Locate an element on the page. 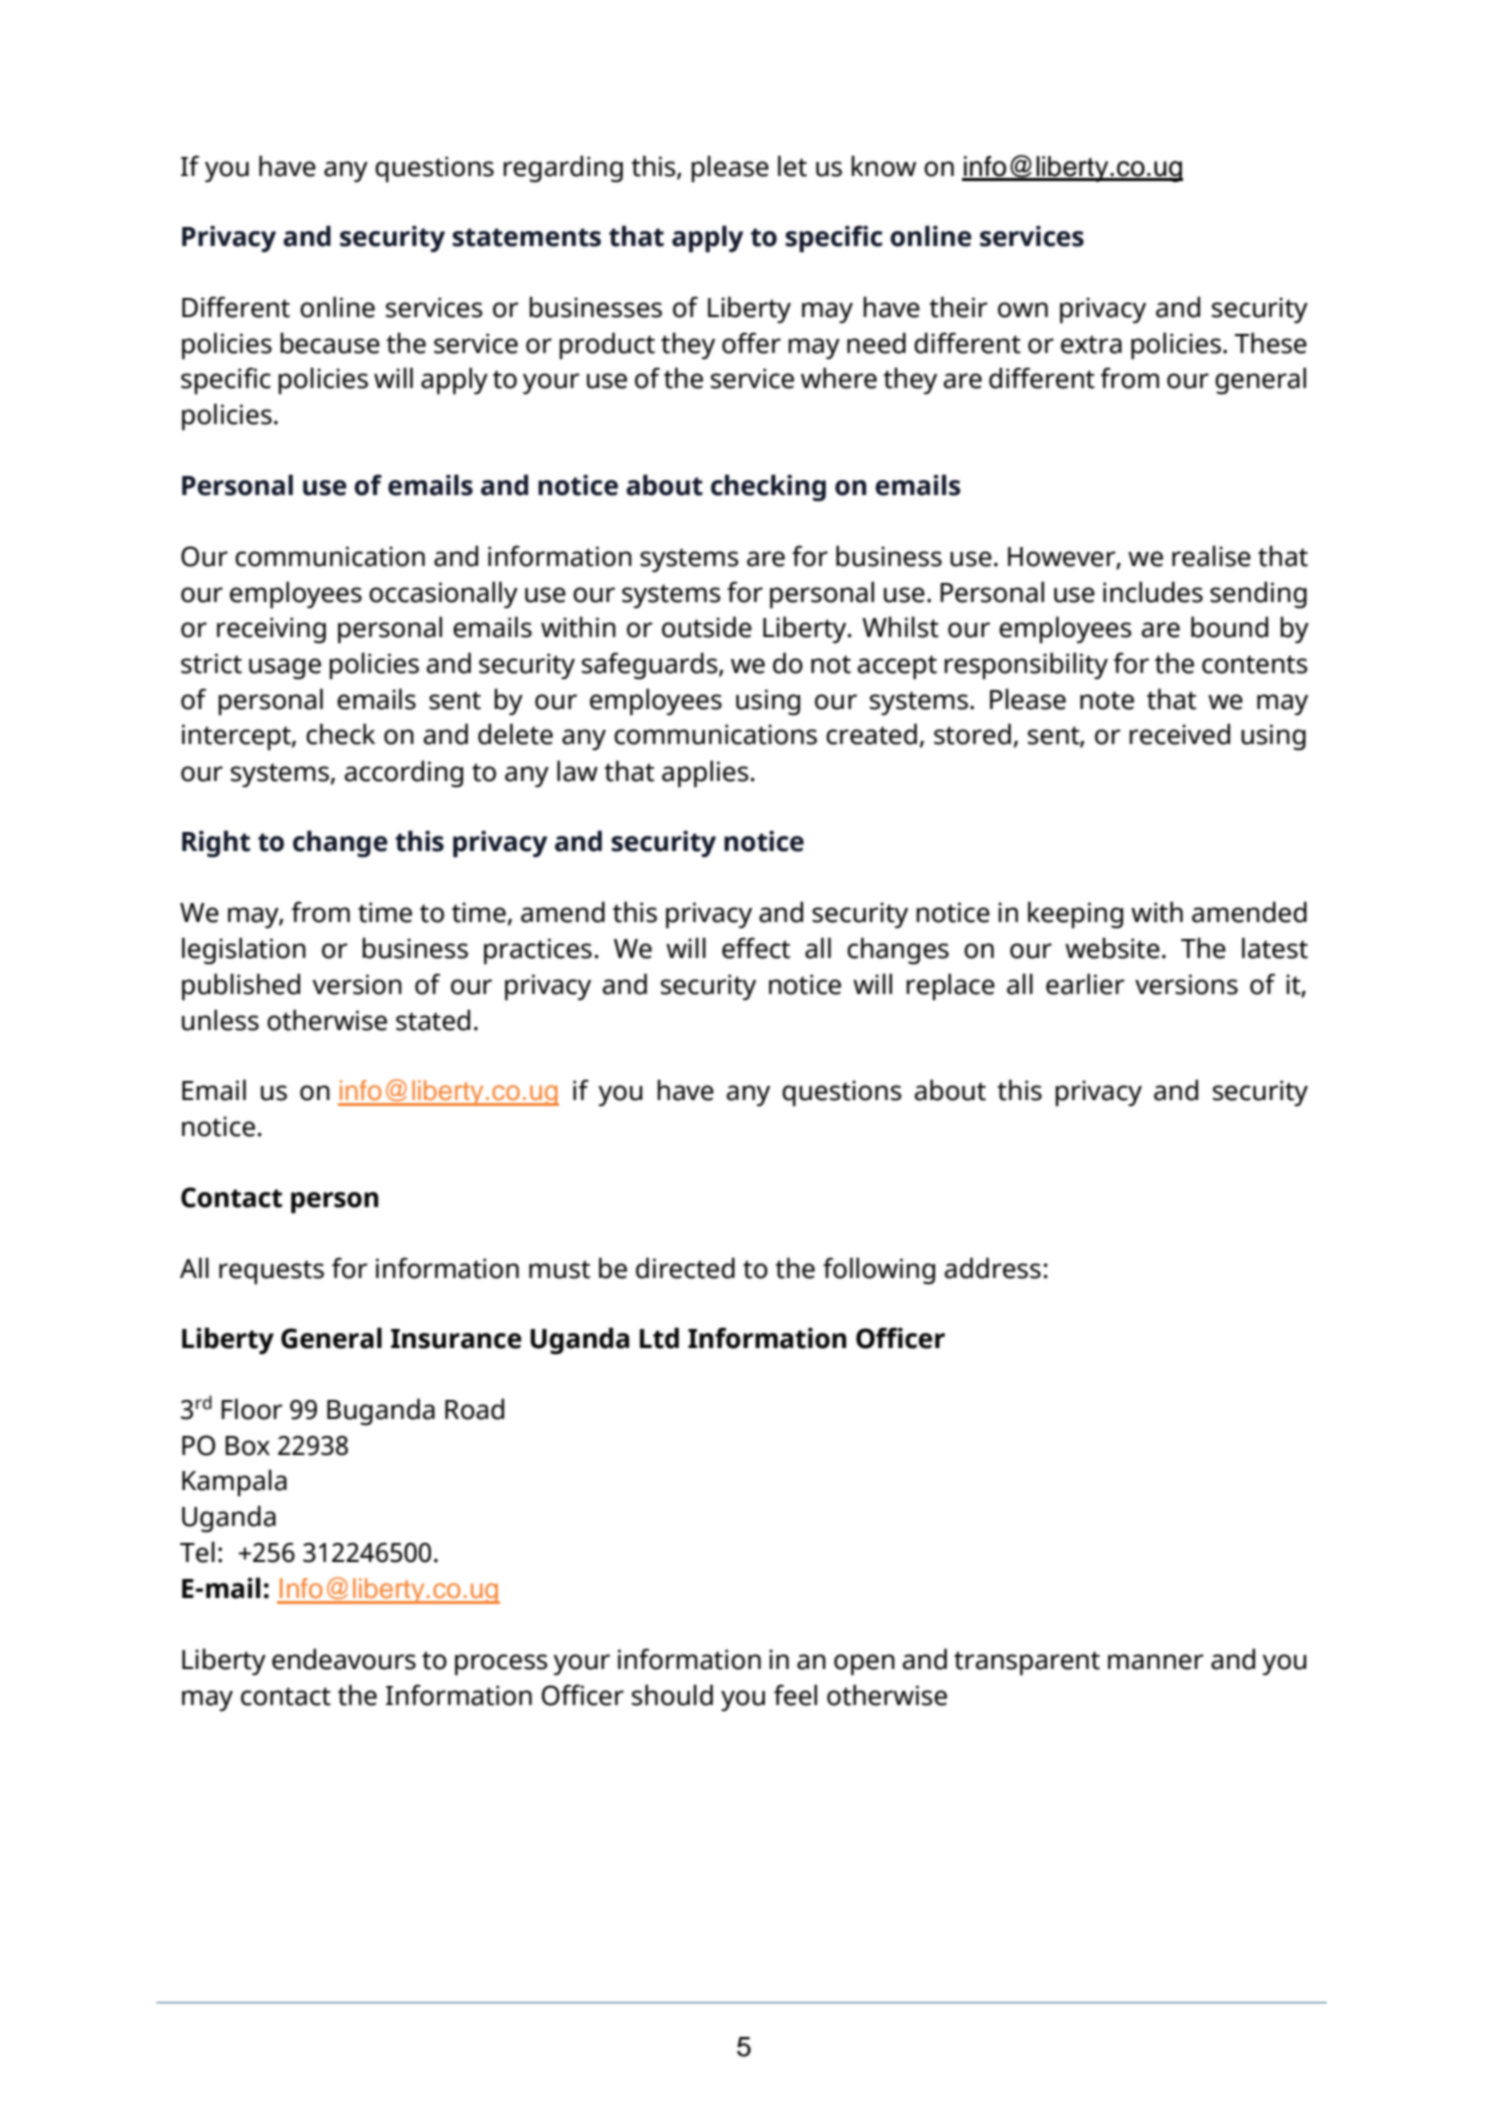  legislation is located at coordinates (244, 951).
